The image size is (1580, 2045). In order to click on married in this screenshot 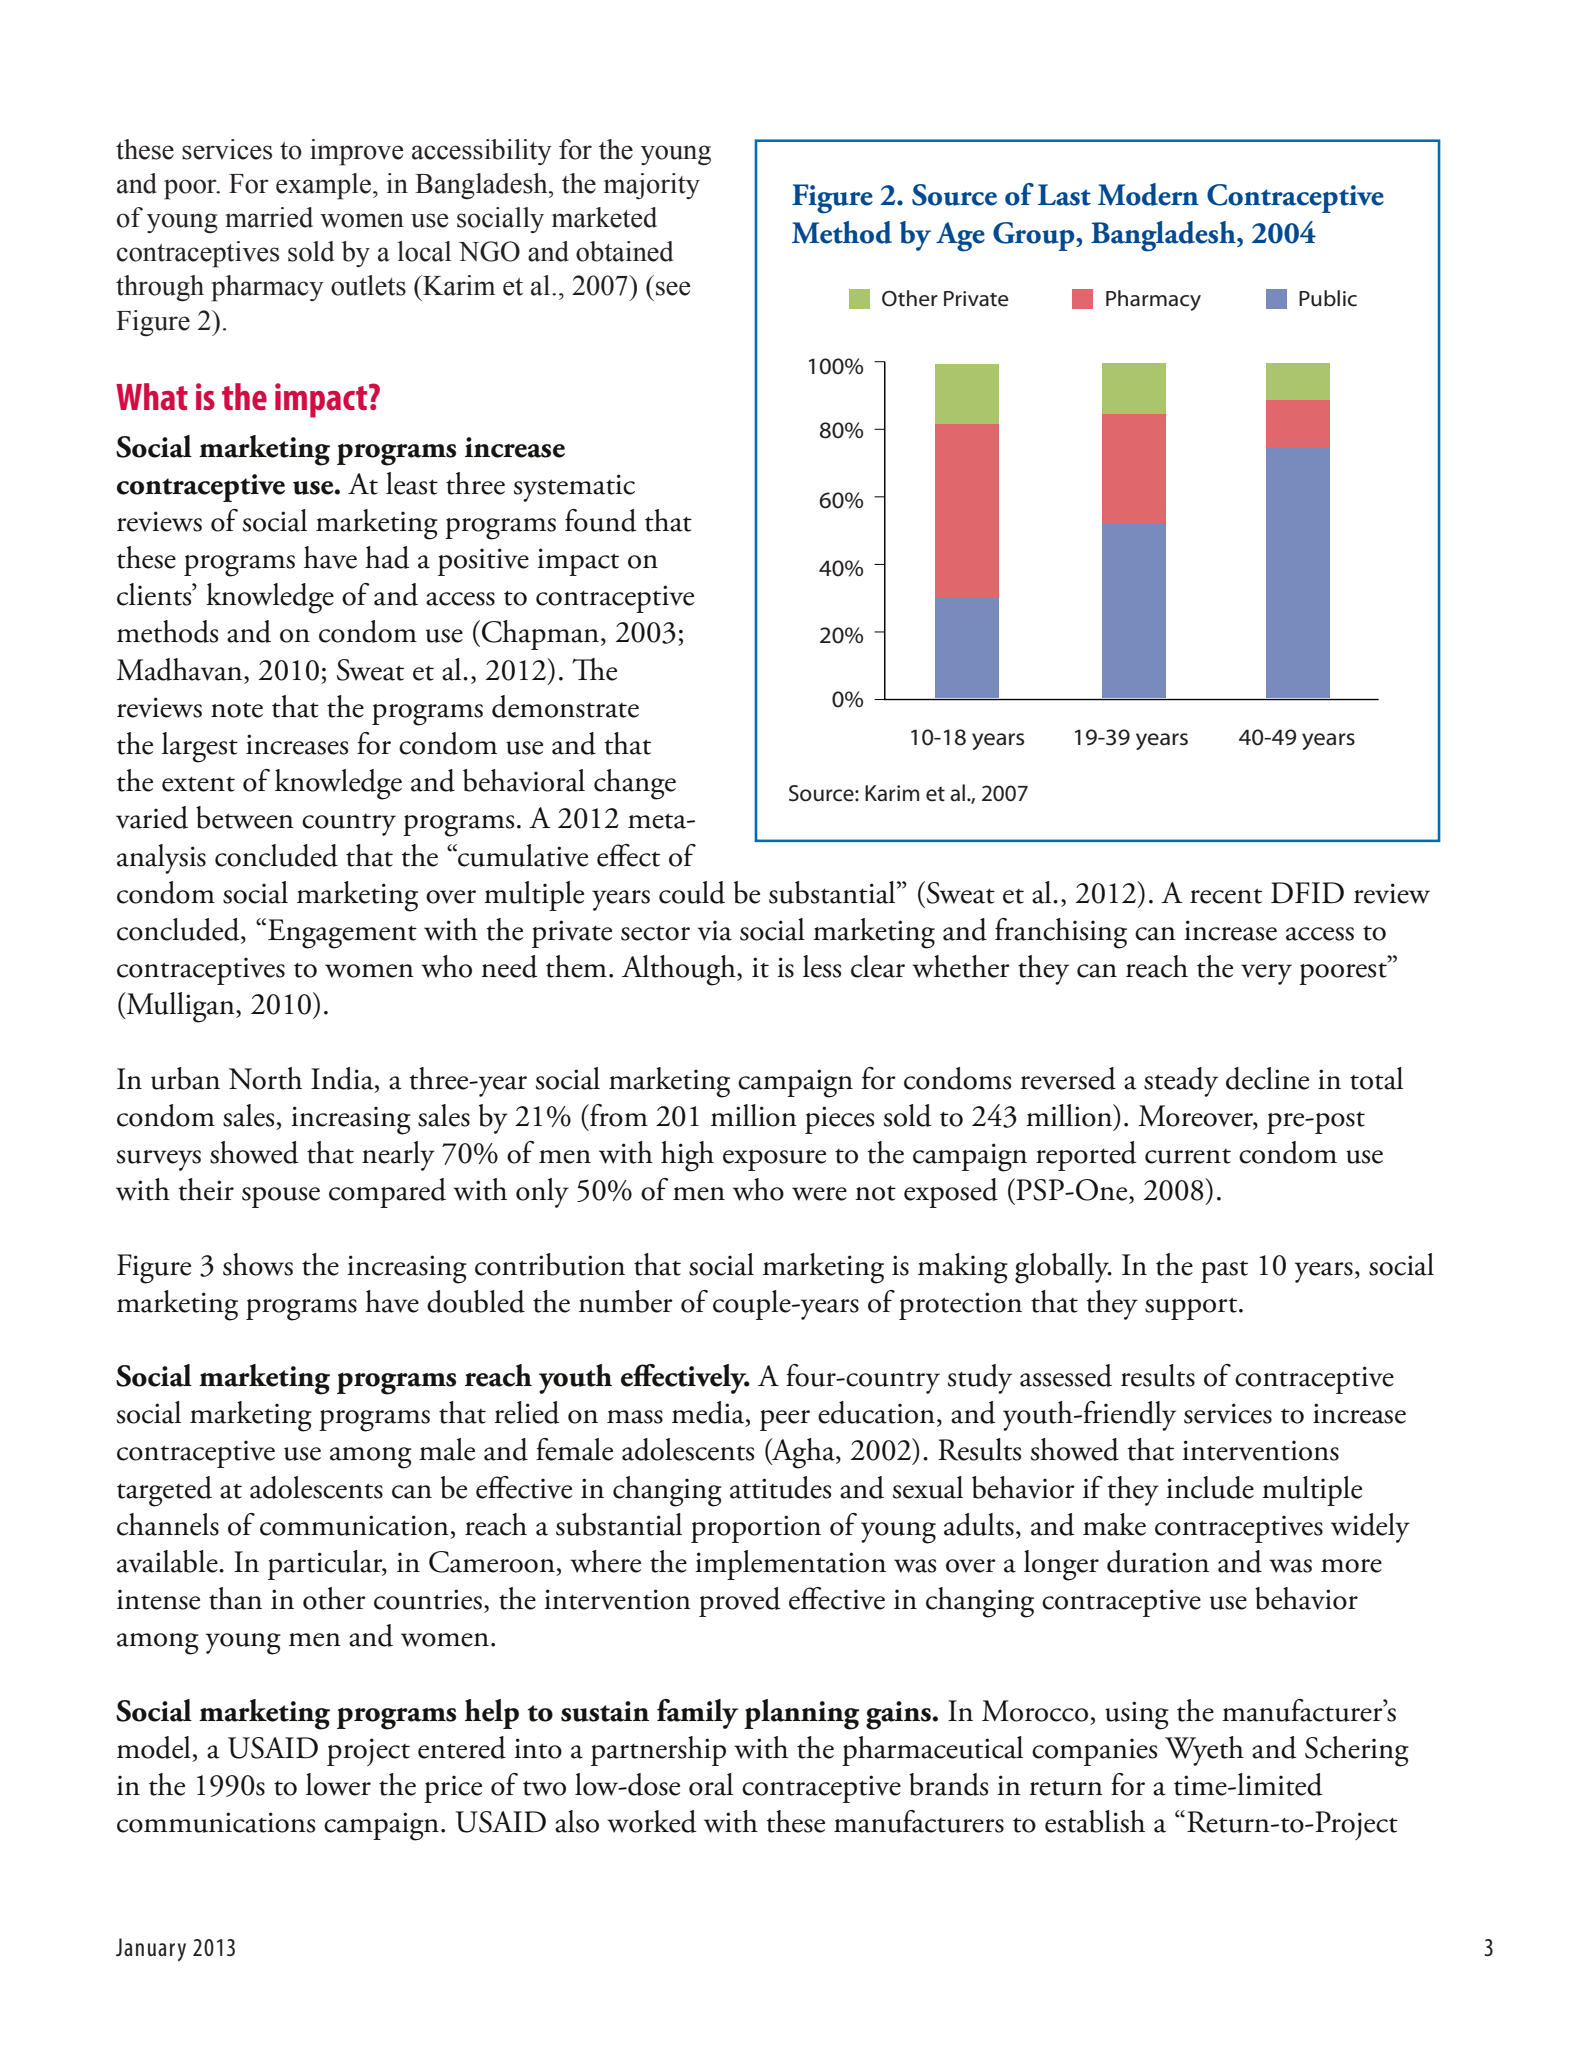, I will do `click(269, 217)`.
